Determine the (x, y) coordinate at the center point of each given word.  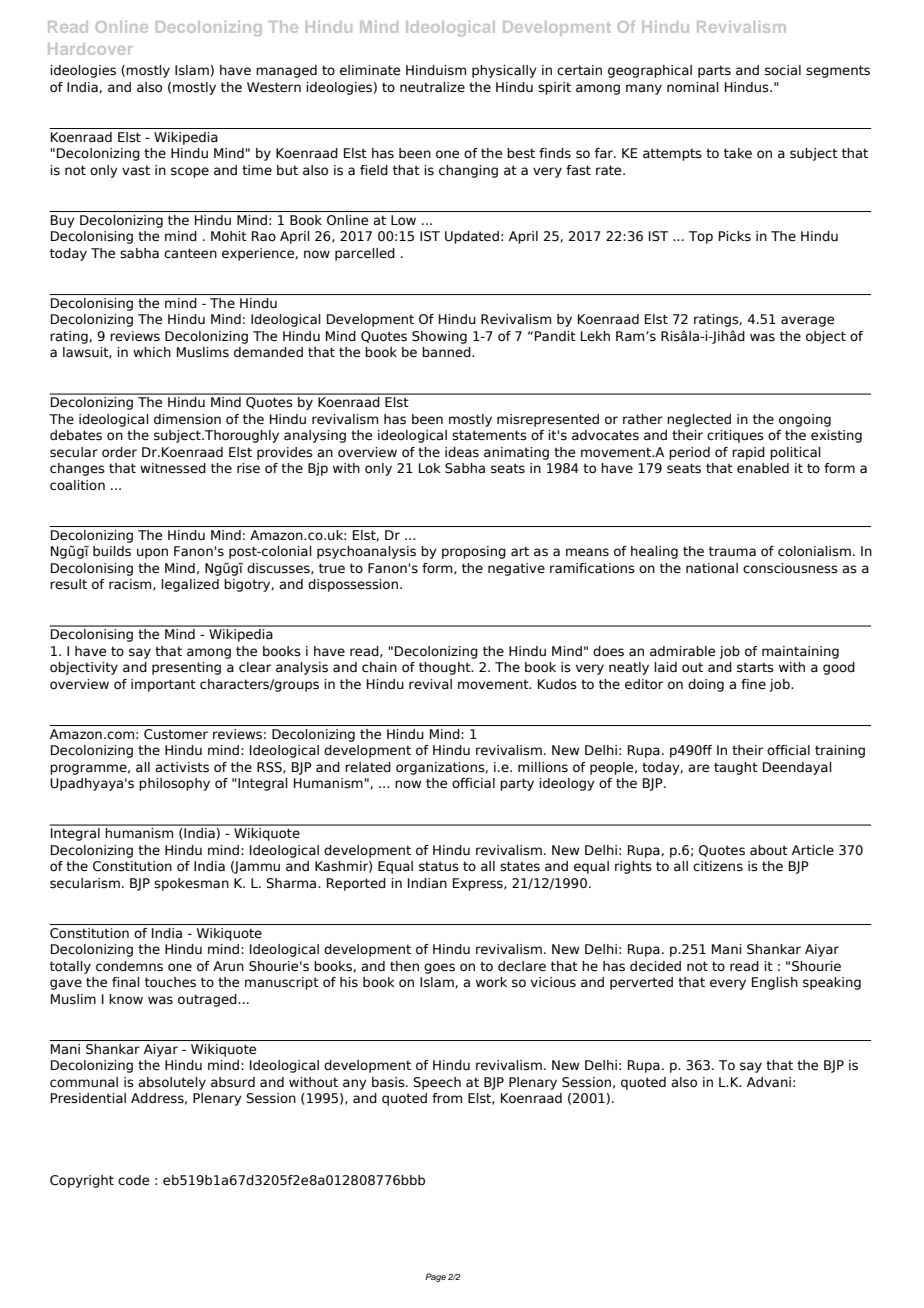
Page (435, 1277)
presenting (186, 668)
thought (446, 668)
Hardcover (90, 49)
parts (714, 71)
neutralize (432, 87)
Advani (769, 1082)
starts (755, 667)
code (133, 1180)
